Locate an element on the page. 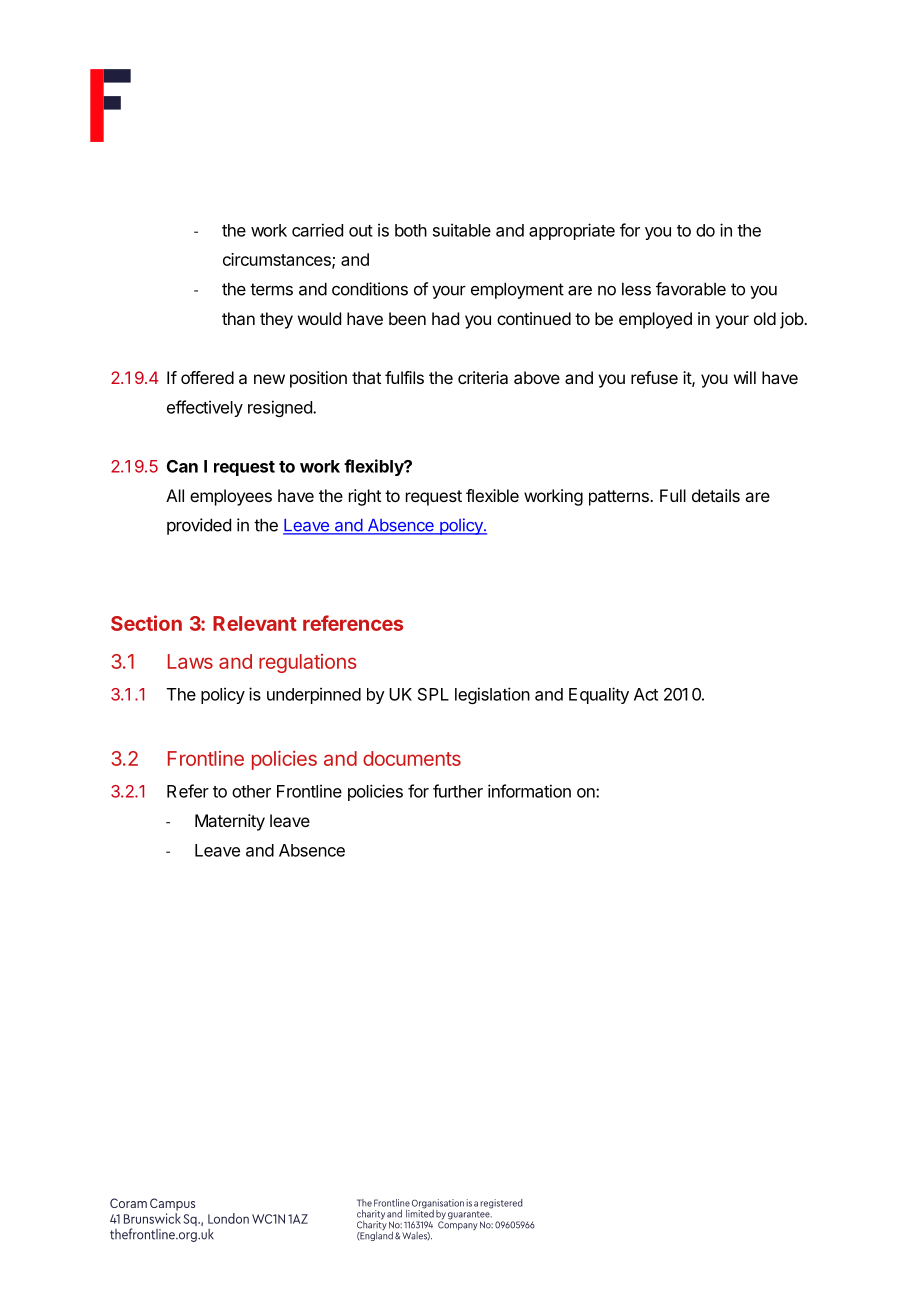 Image resolution: width=924 pixels, height=1309 pixels. flexible is located at coordinates (492, 495).
